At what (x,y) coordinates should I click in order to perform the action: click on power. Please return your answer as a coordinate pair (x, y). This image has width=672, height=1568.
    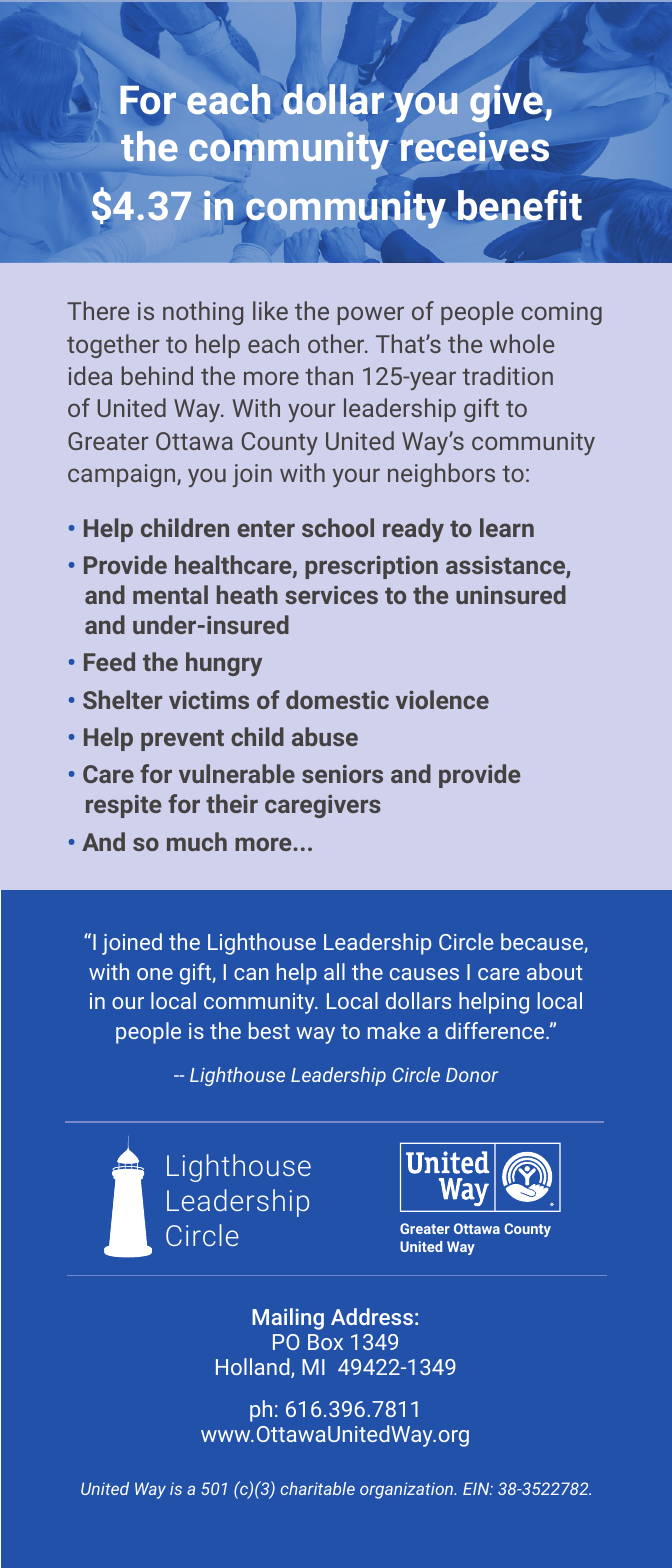
    Looking at the image, I should click on (371, 315).
